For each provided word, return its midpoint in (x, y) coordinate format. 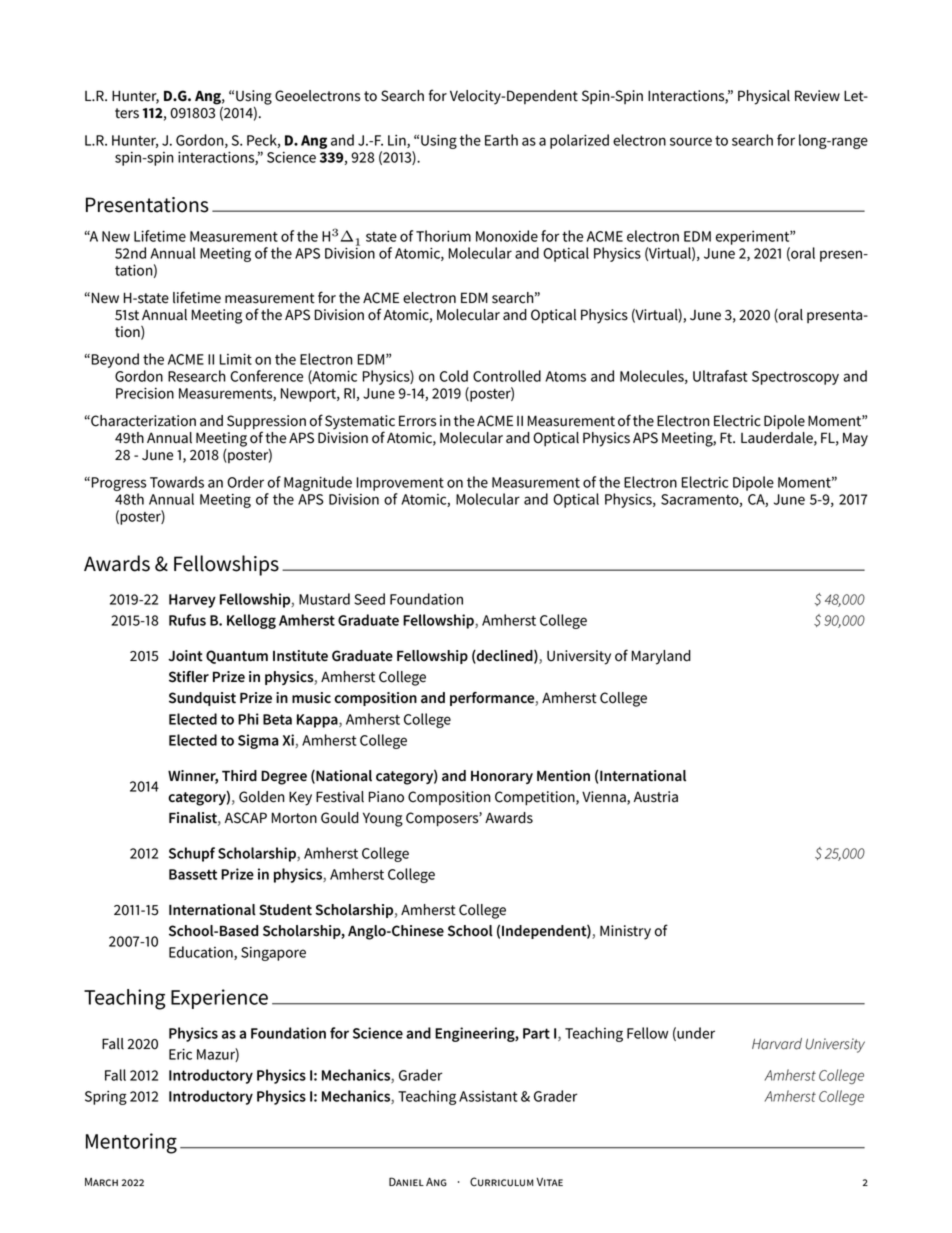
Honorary (502, 777)
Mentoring (131, 1143)
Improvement (400, 484)
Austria (656, 797)
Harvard (777, 1044)
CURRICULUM (502, 1182)
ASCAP (246, 818)
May (855, 439)
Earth (501, 140)
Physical (764, 97)
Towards (177, 482)
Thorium (443, 236)
